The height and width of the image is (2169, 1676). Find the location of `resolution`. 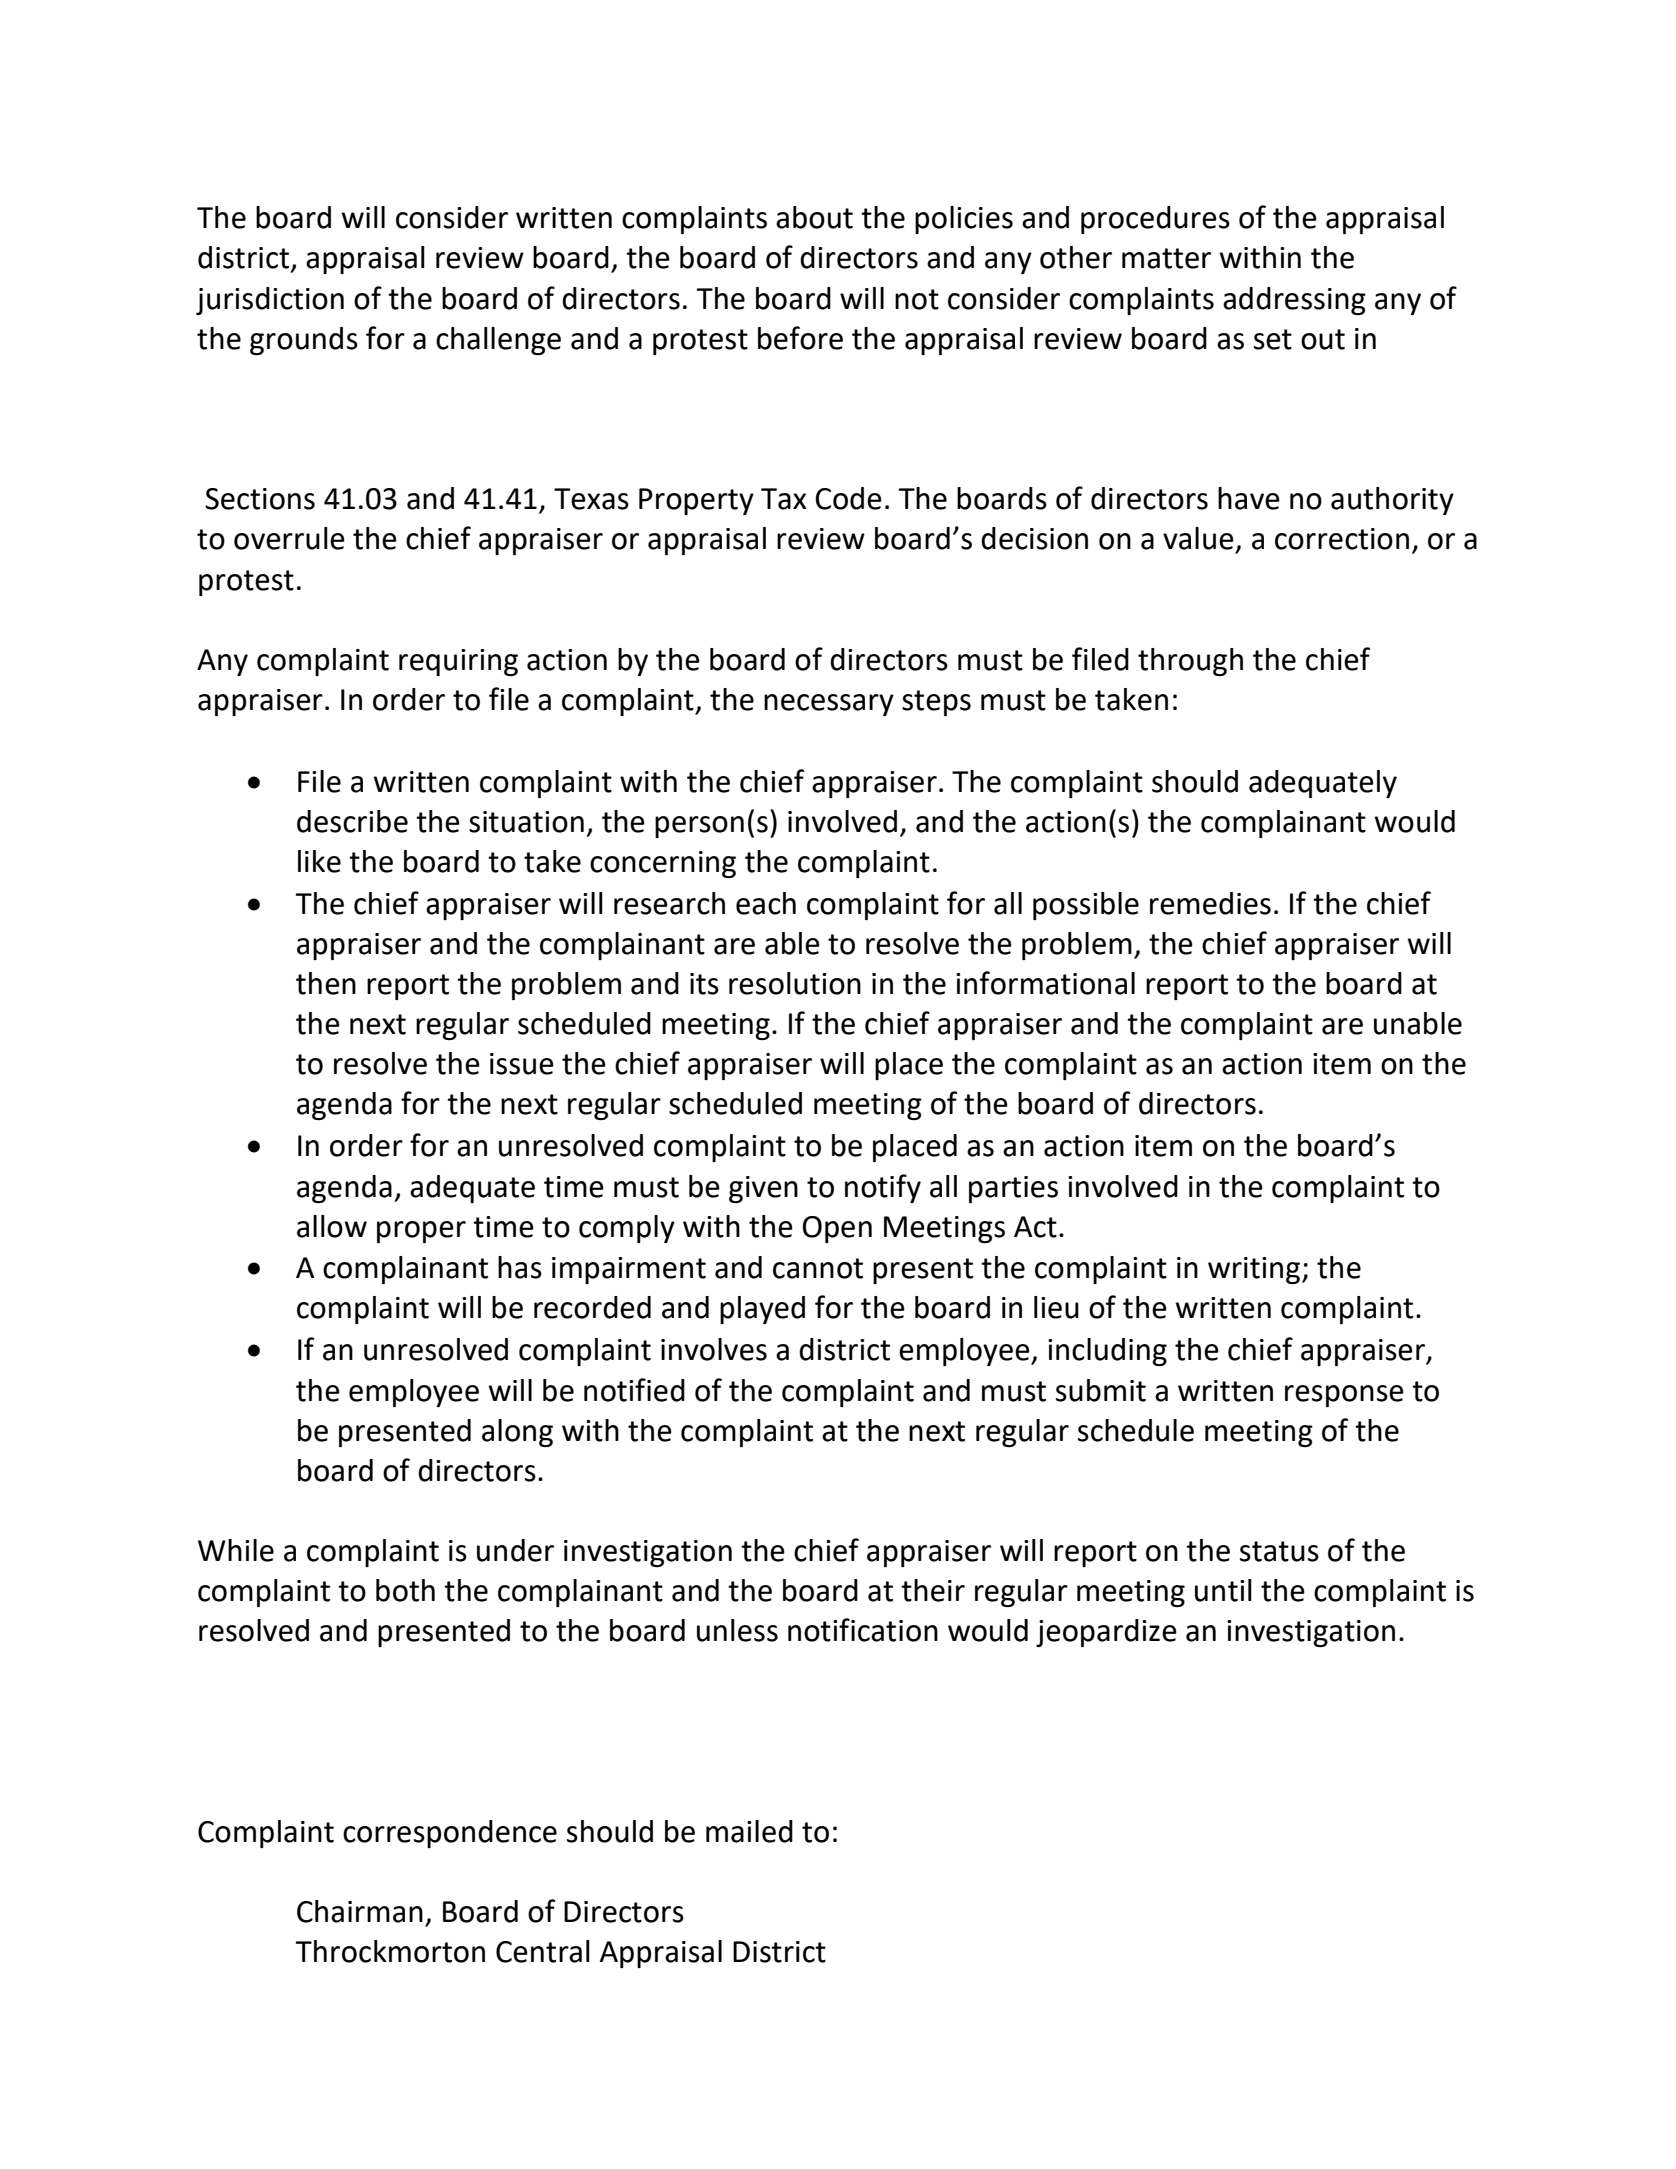

resolution is located at coordinates (795, 983).
